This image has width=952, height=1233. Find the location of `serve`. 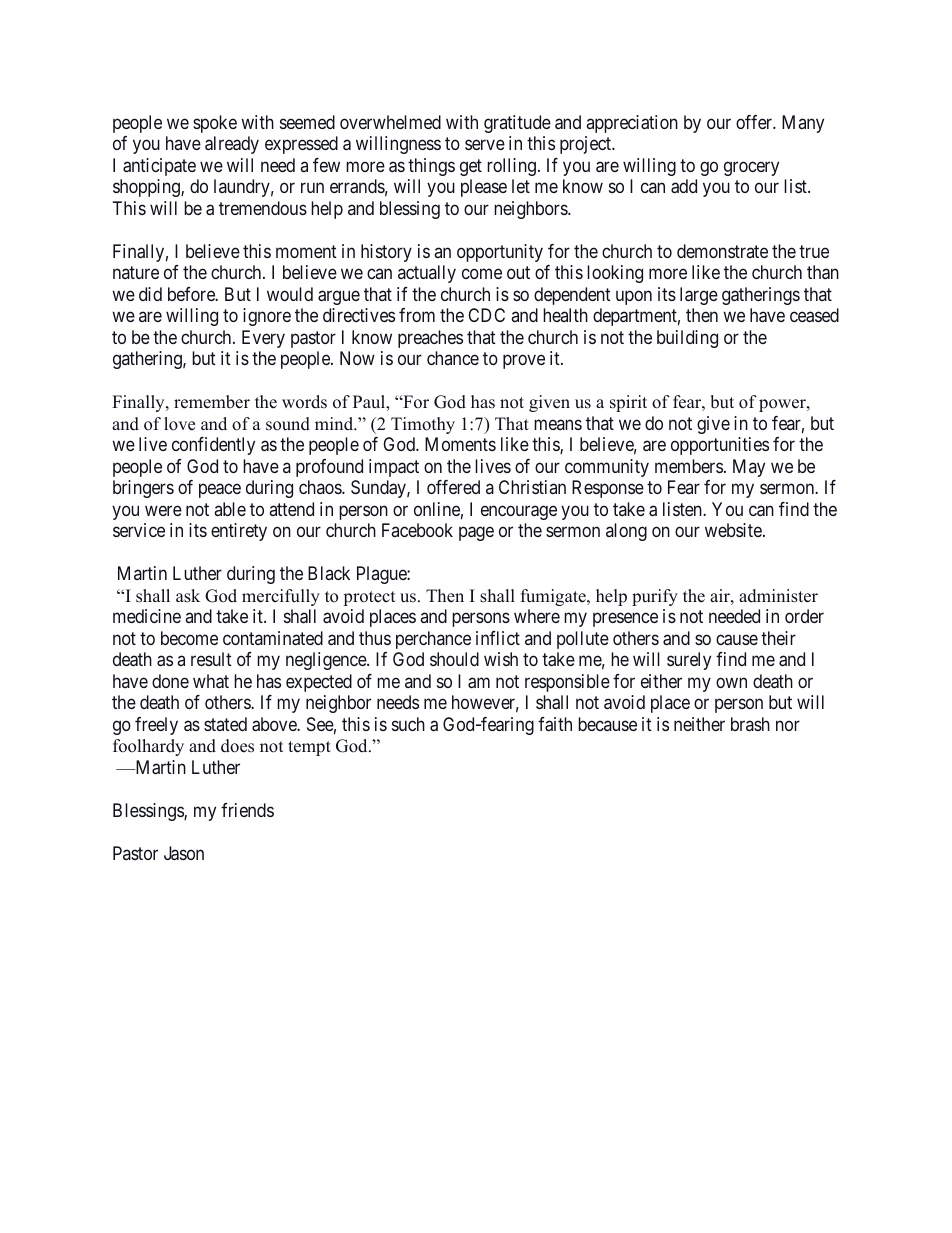

serve is located at coordinates (485, 145).
